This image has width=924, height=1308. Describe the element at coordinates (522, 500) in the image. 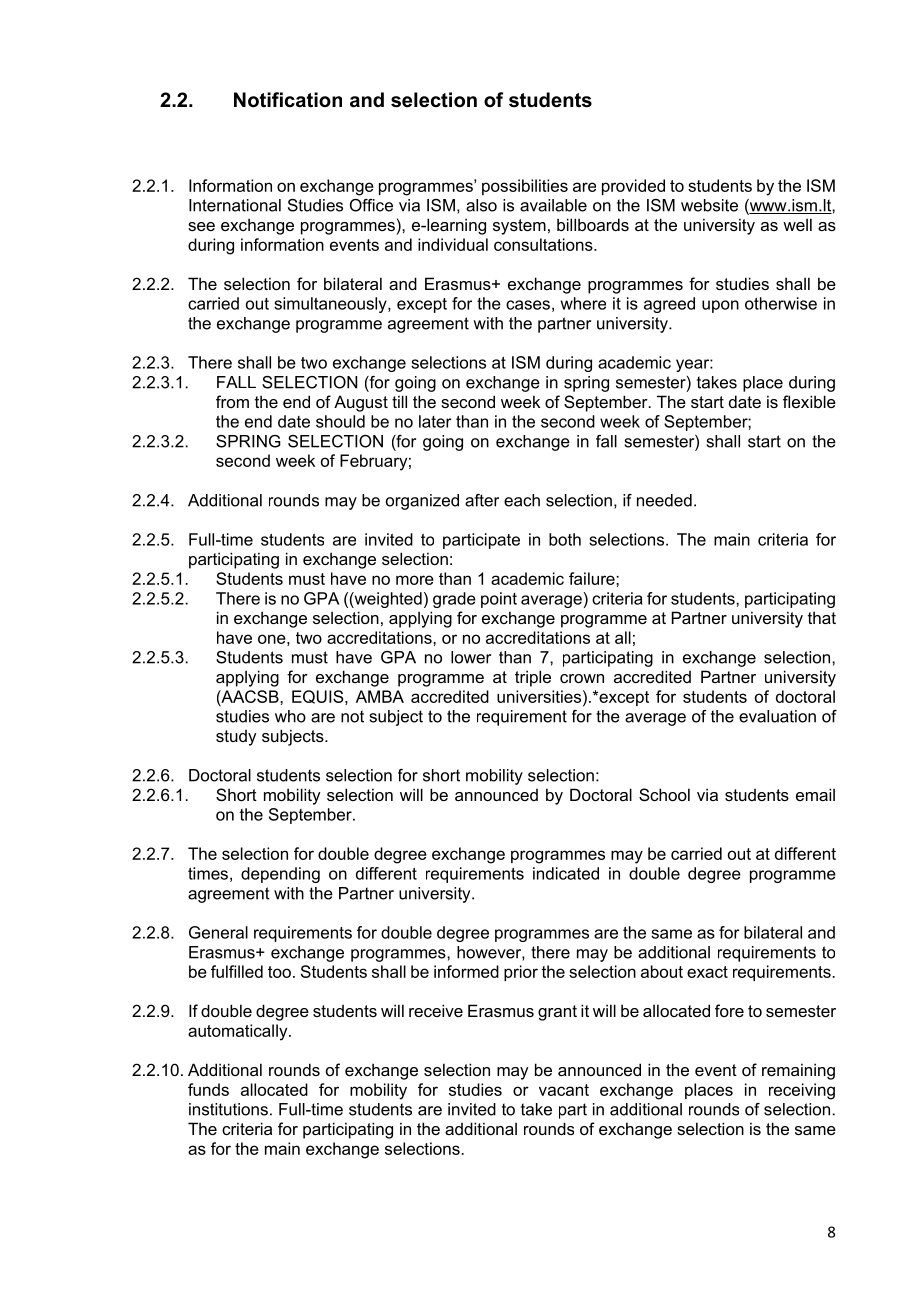

I see `each` at that location.
